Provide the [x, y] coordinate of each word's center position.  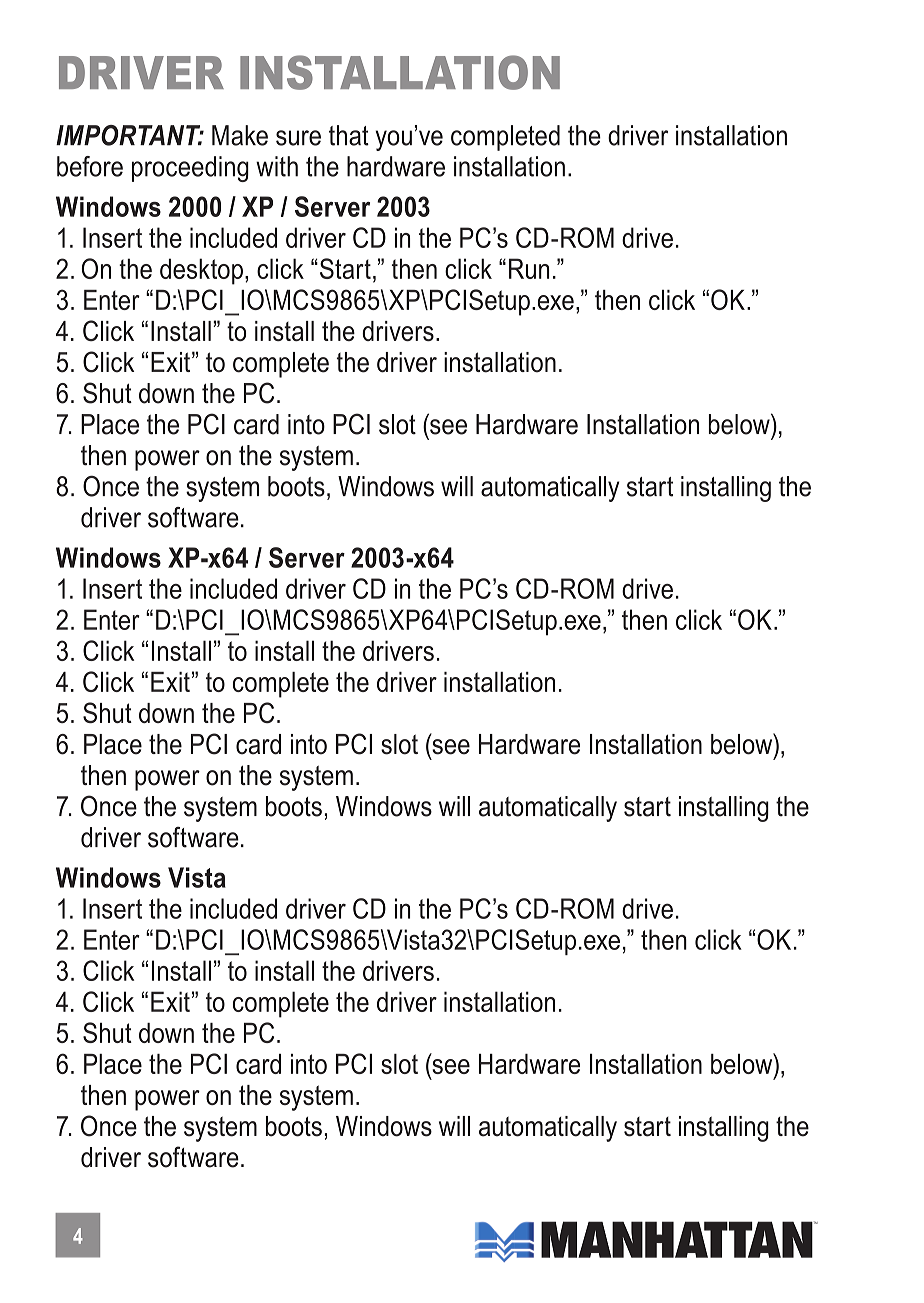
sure [298, 138]
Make [240, 135]
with [277, 166]
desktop [201, 271]
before [90, 166]
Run [529, 268]
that [349, 135]
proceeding [190, 169]
